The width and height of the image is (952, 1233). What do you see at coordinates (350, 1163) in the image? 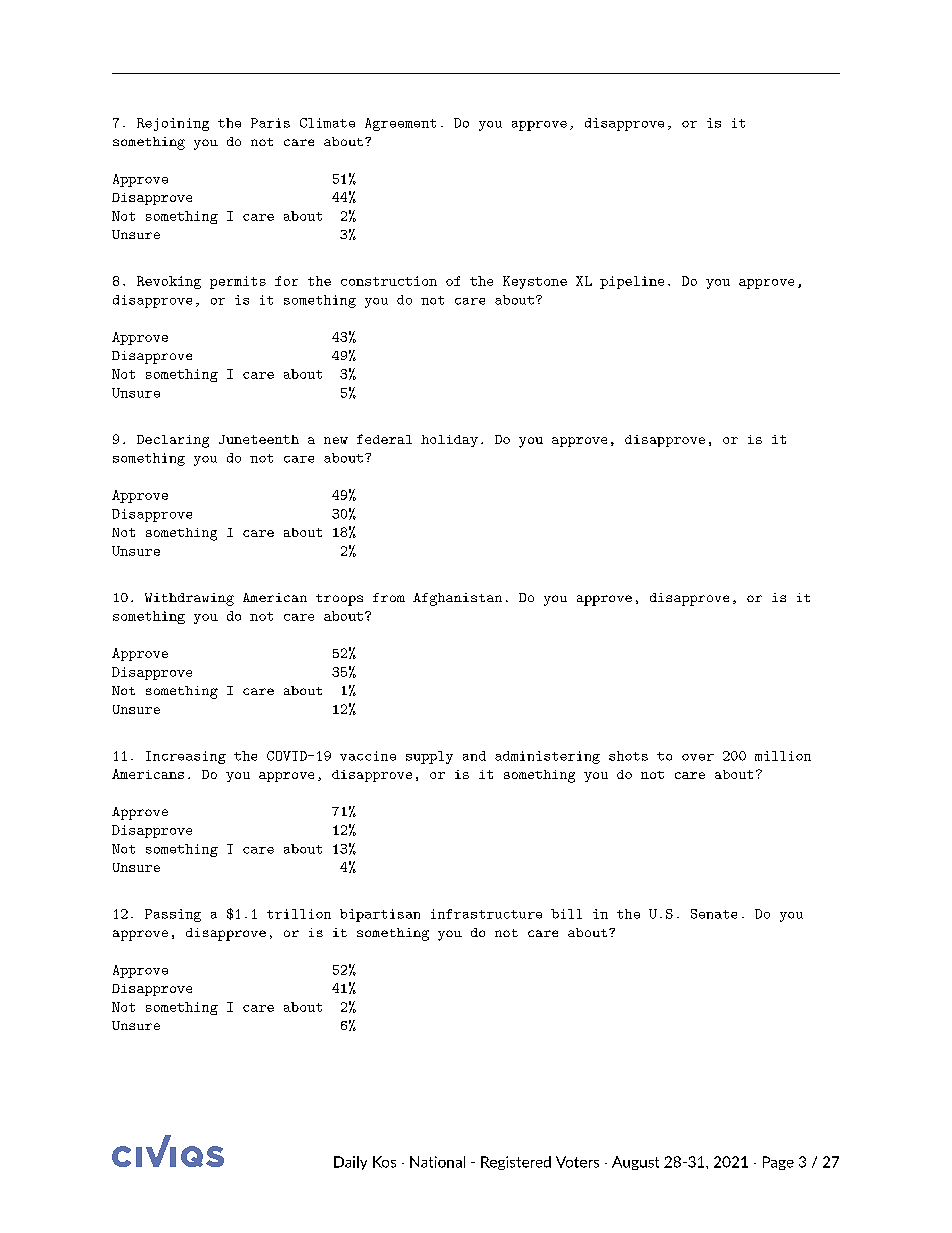
I see `Daily` at bounding box center [350, 1163].
